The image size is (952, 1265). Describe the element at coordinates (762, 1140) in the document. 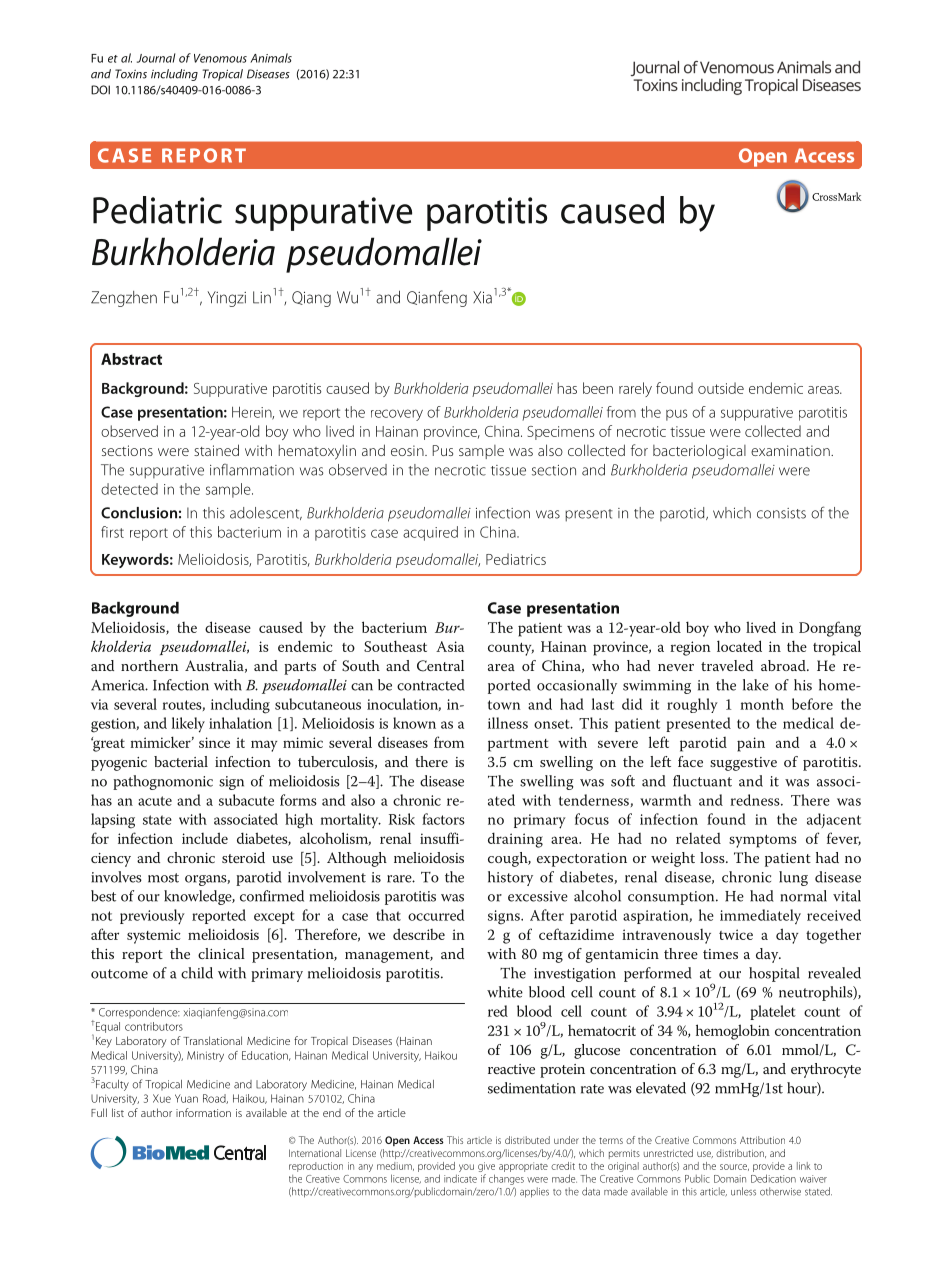

I see `Attribution` at that location.
